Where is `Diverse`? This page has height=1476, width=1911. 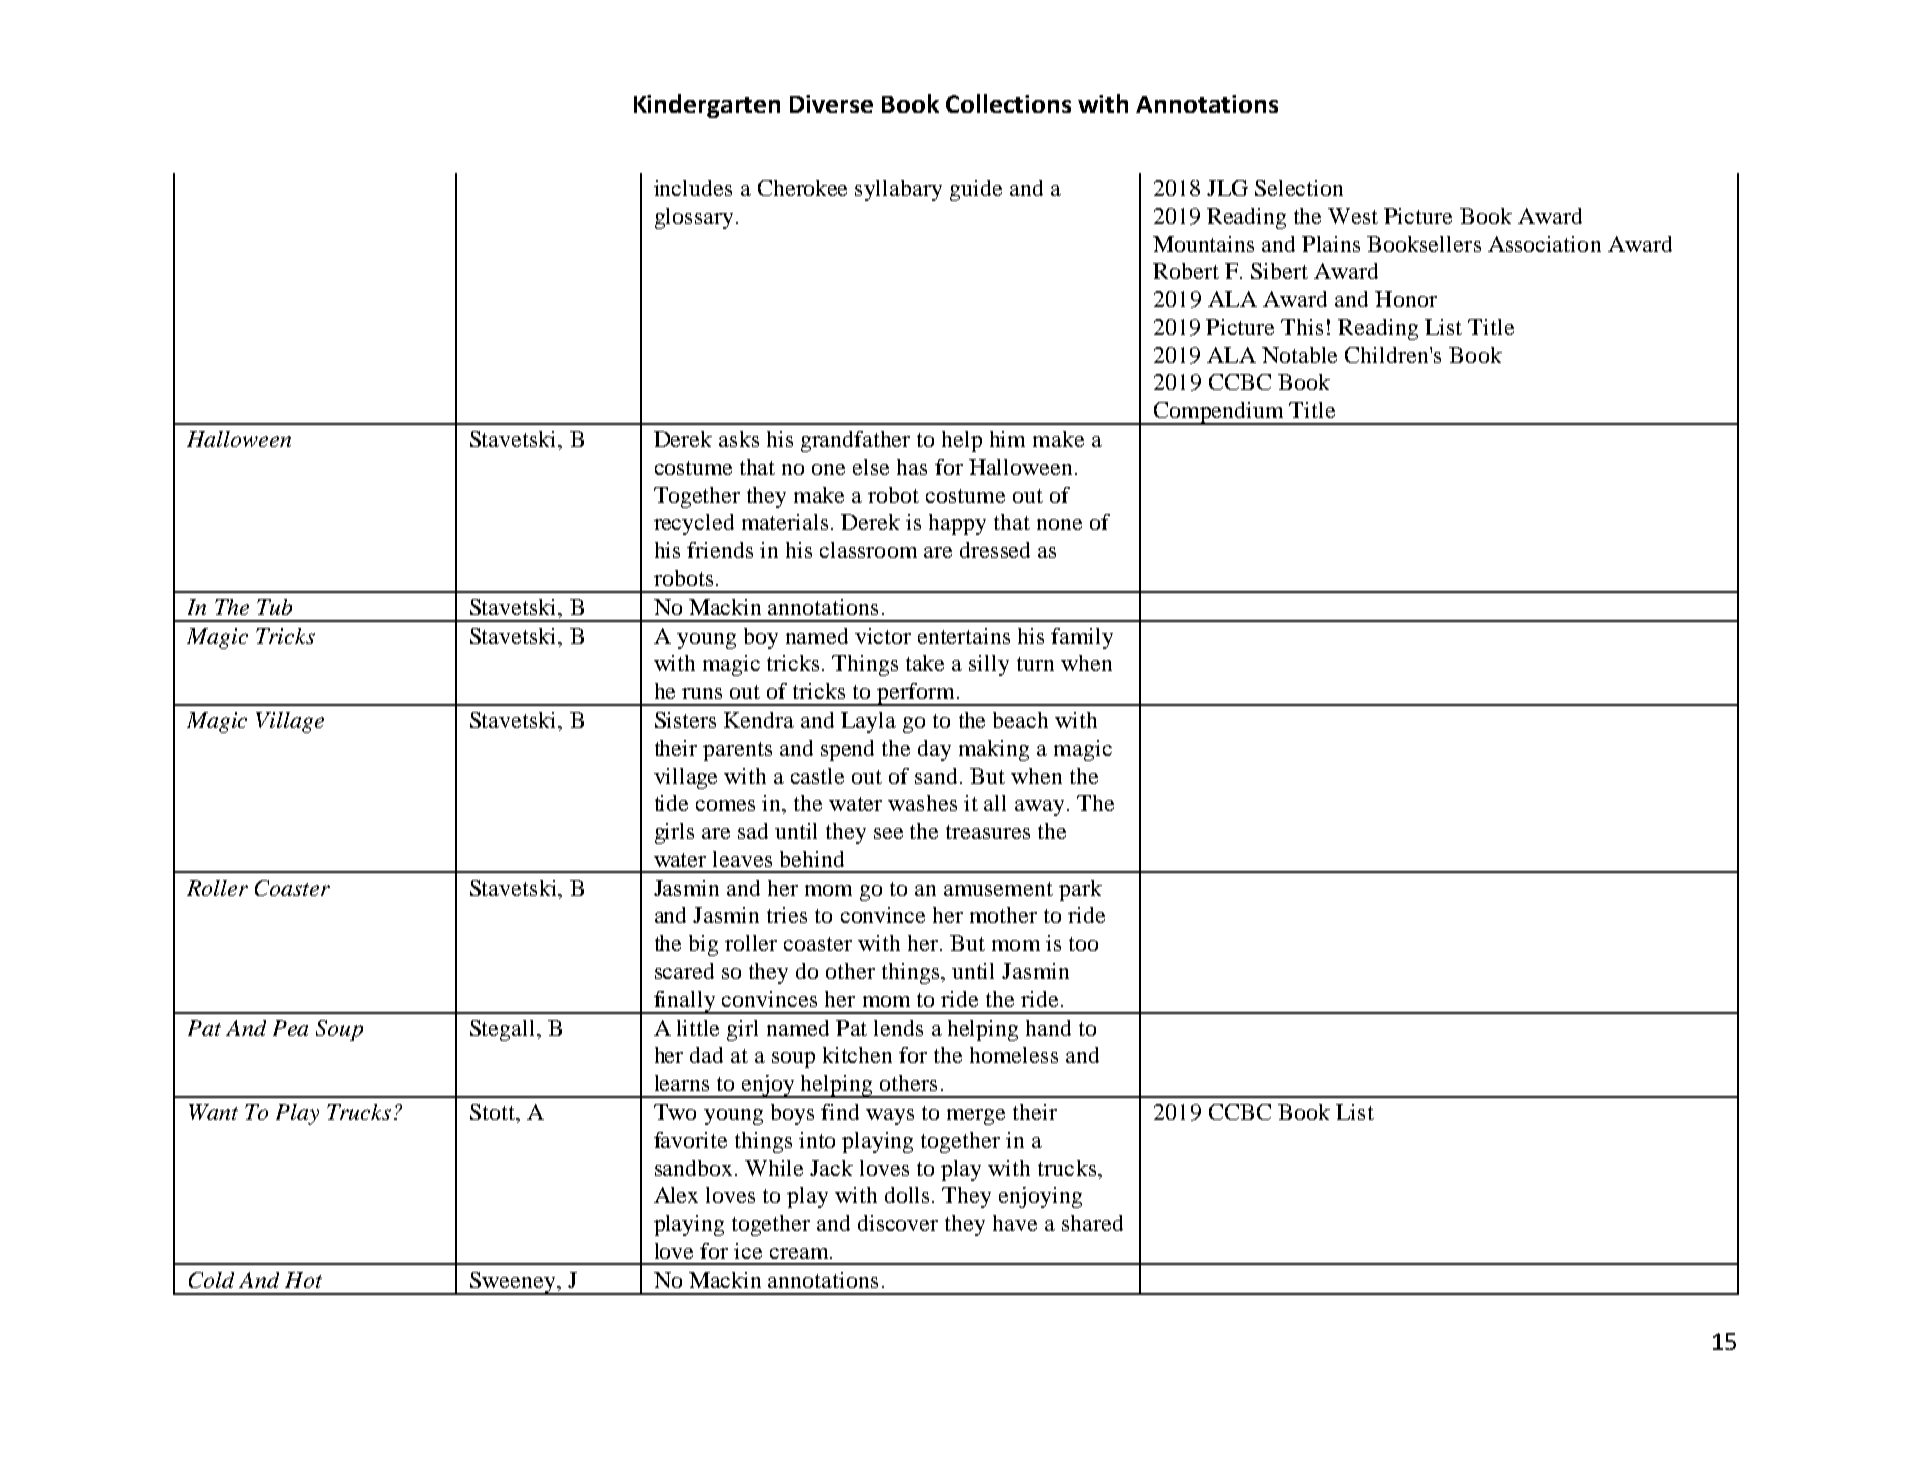 Diverse is located at coordinates (831, 104).
